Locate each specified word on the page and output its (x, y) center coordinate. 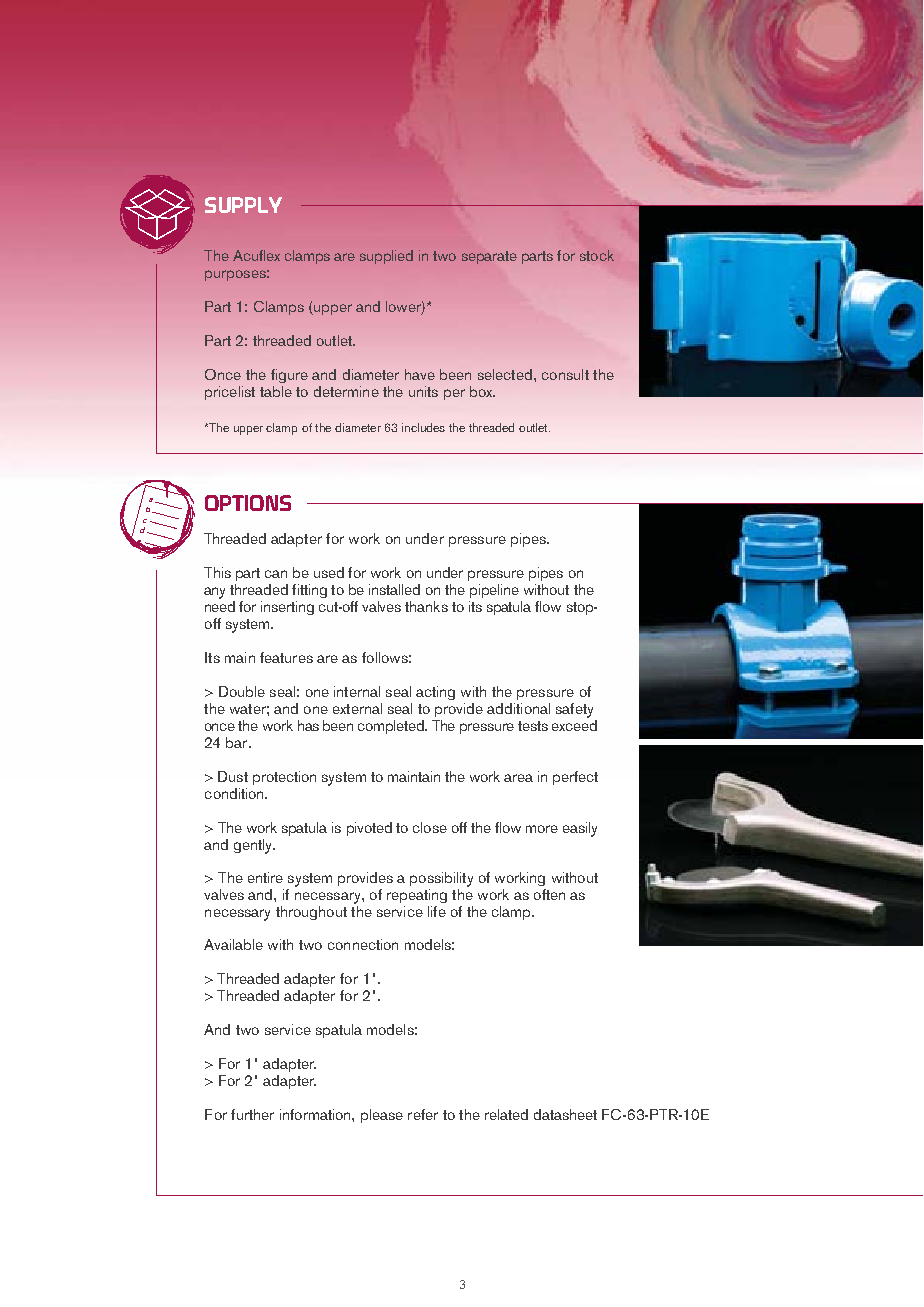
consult (565, 374)
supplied (386, 257)
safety (574, 710)
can (276, 574)
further (252, 1114)
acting (435, 693)
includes (423, 427)
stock (597, 255)
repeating (417, 896)
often (549, 894)
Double (242, 691)
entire (265, 877)
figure (289, 376)
